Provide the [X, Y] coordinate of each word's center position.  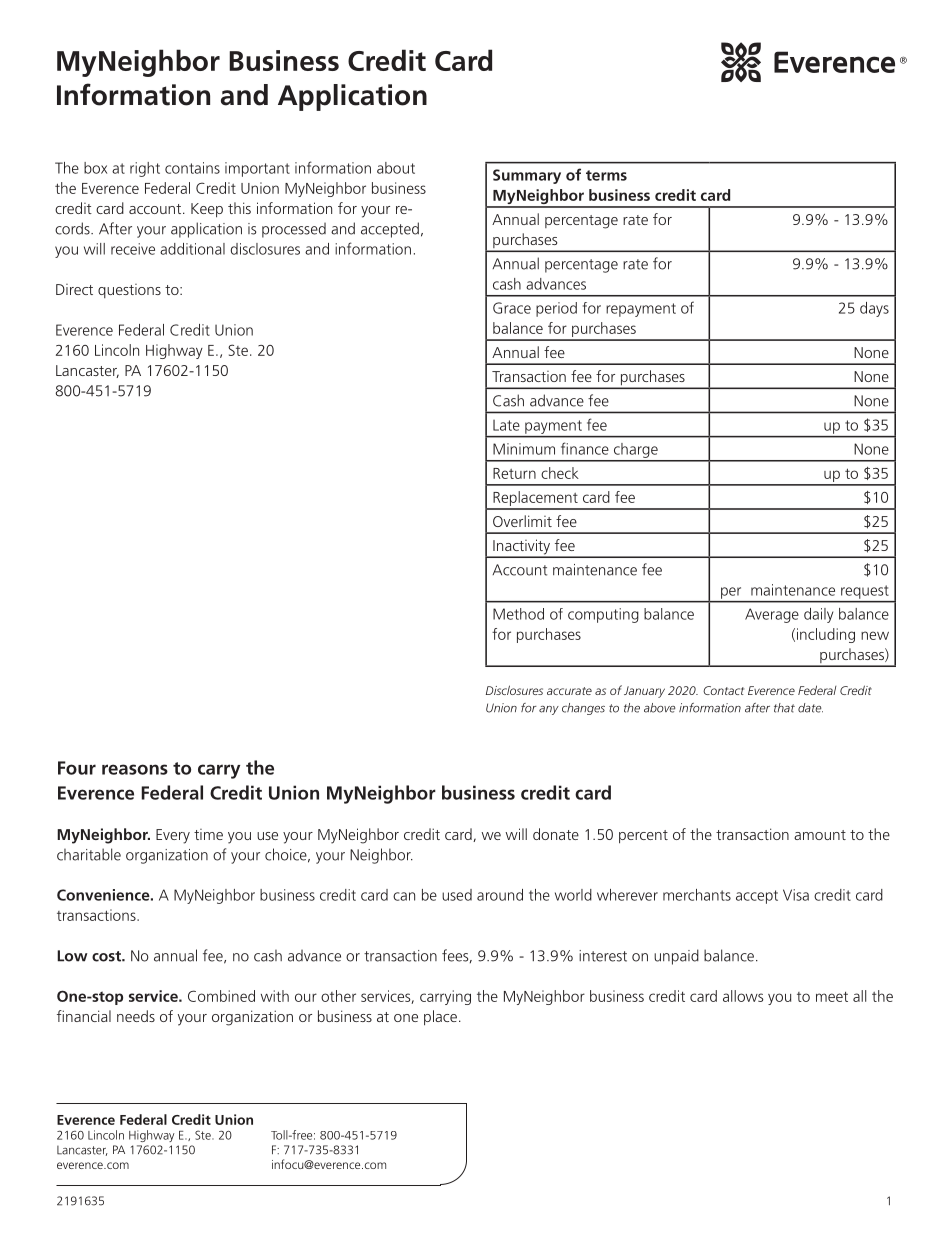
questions [129, 291]
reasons [135, 769]
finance [585, 448]
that [784, 708]
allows [743, 996]
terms [606, 175]
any [549, 710]
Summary [527, 176]
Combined [221, 996]
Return [514, 473]
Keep [207, 210]
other [338, 996]
